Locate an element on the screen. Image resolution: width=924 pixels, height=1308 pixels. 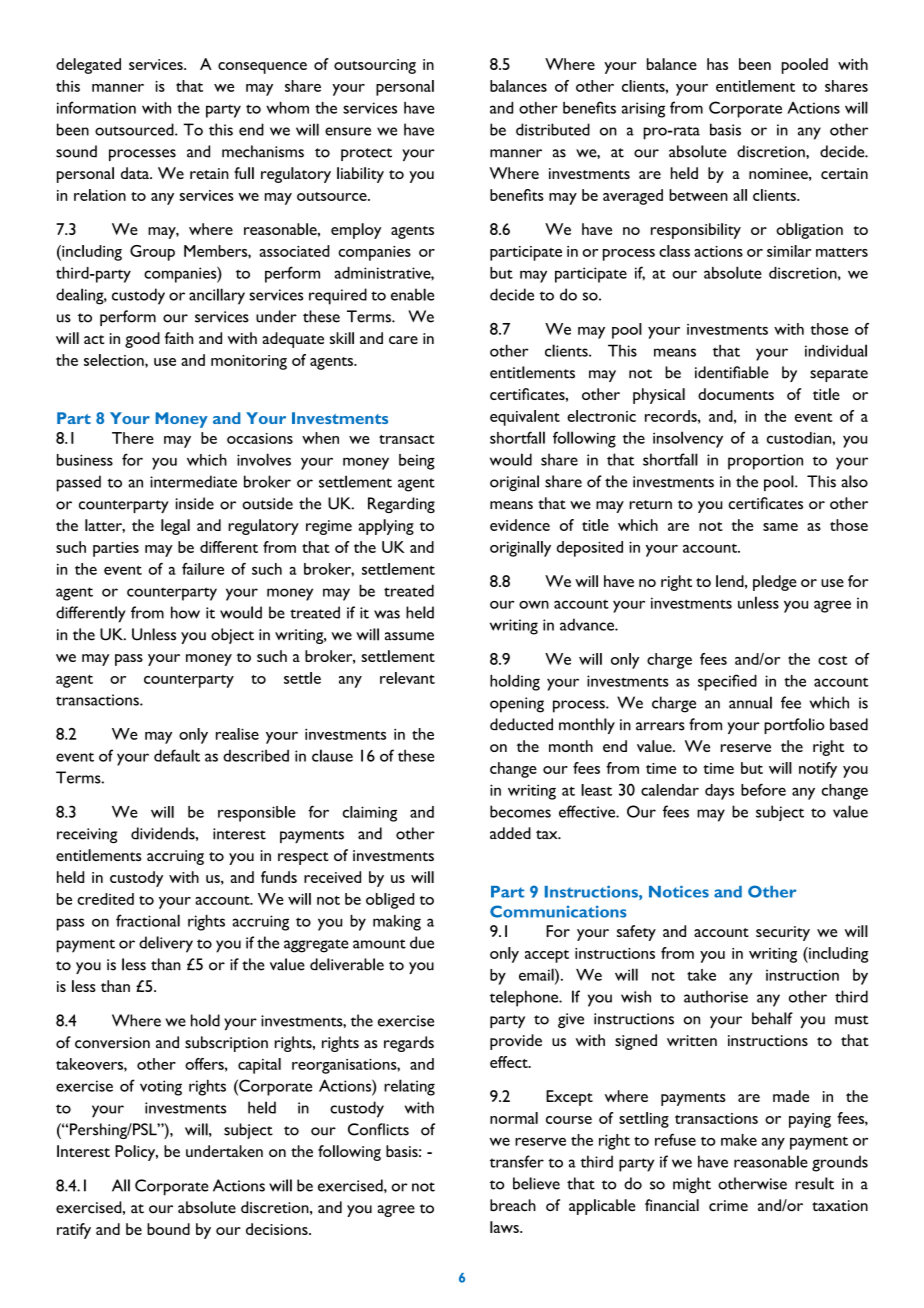
distributed is located at coordinates (553, 129).
